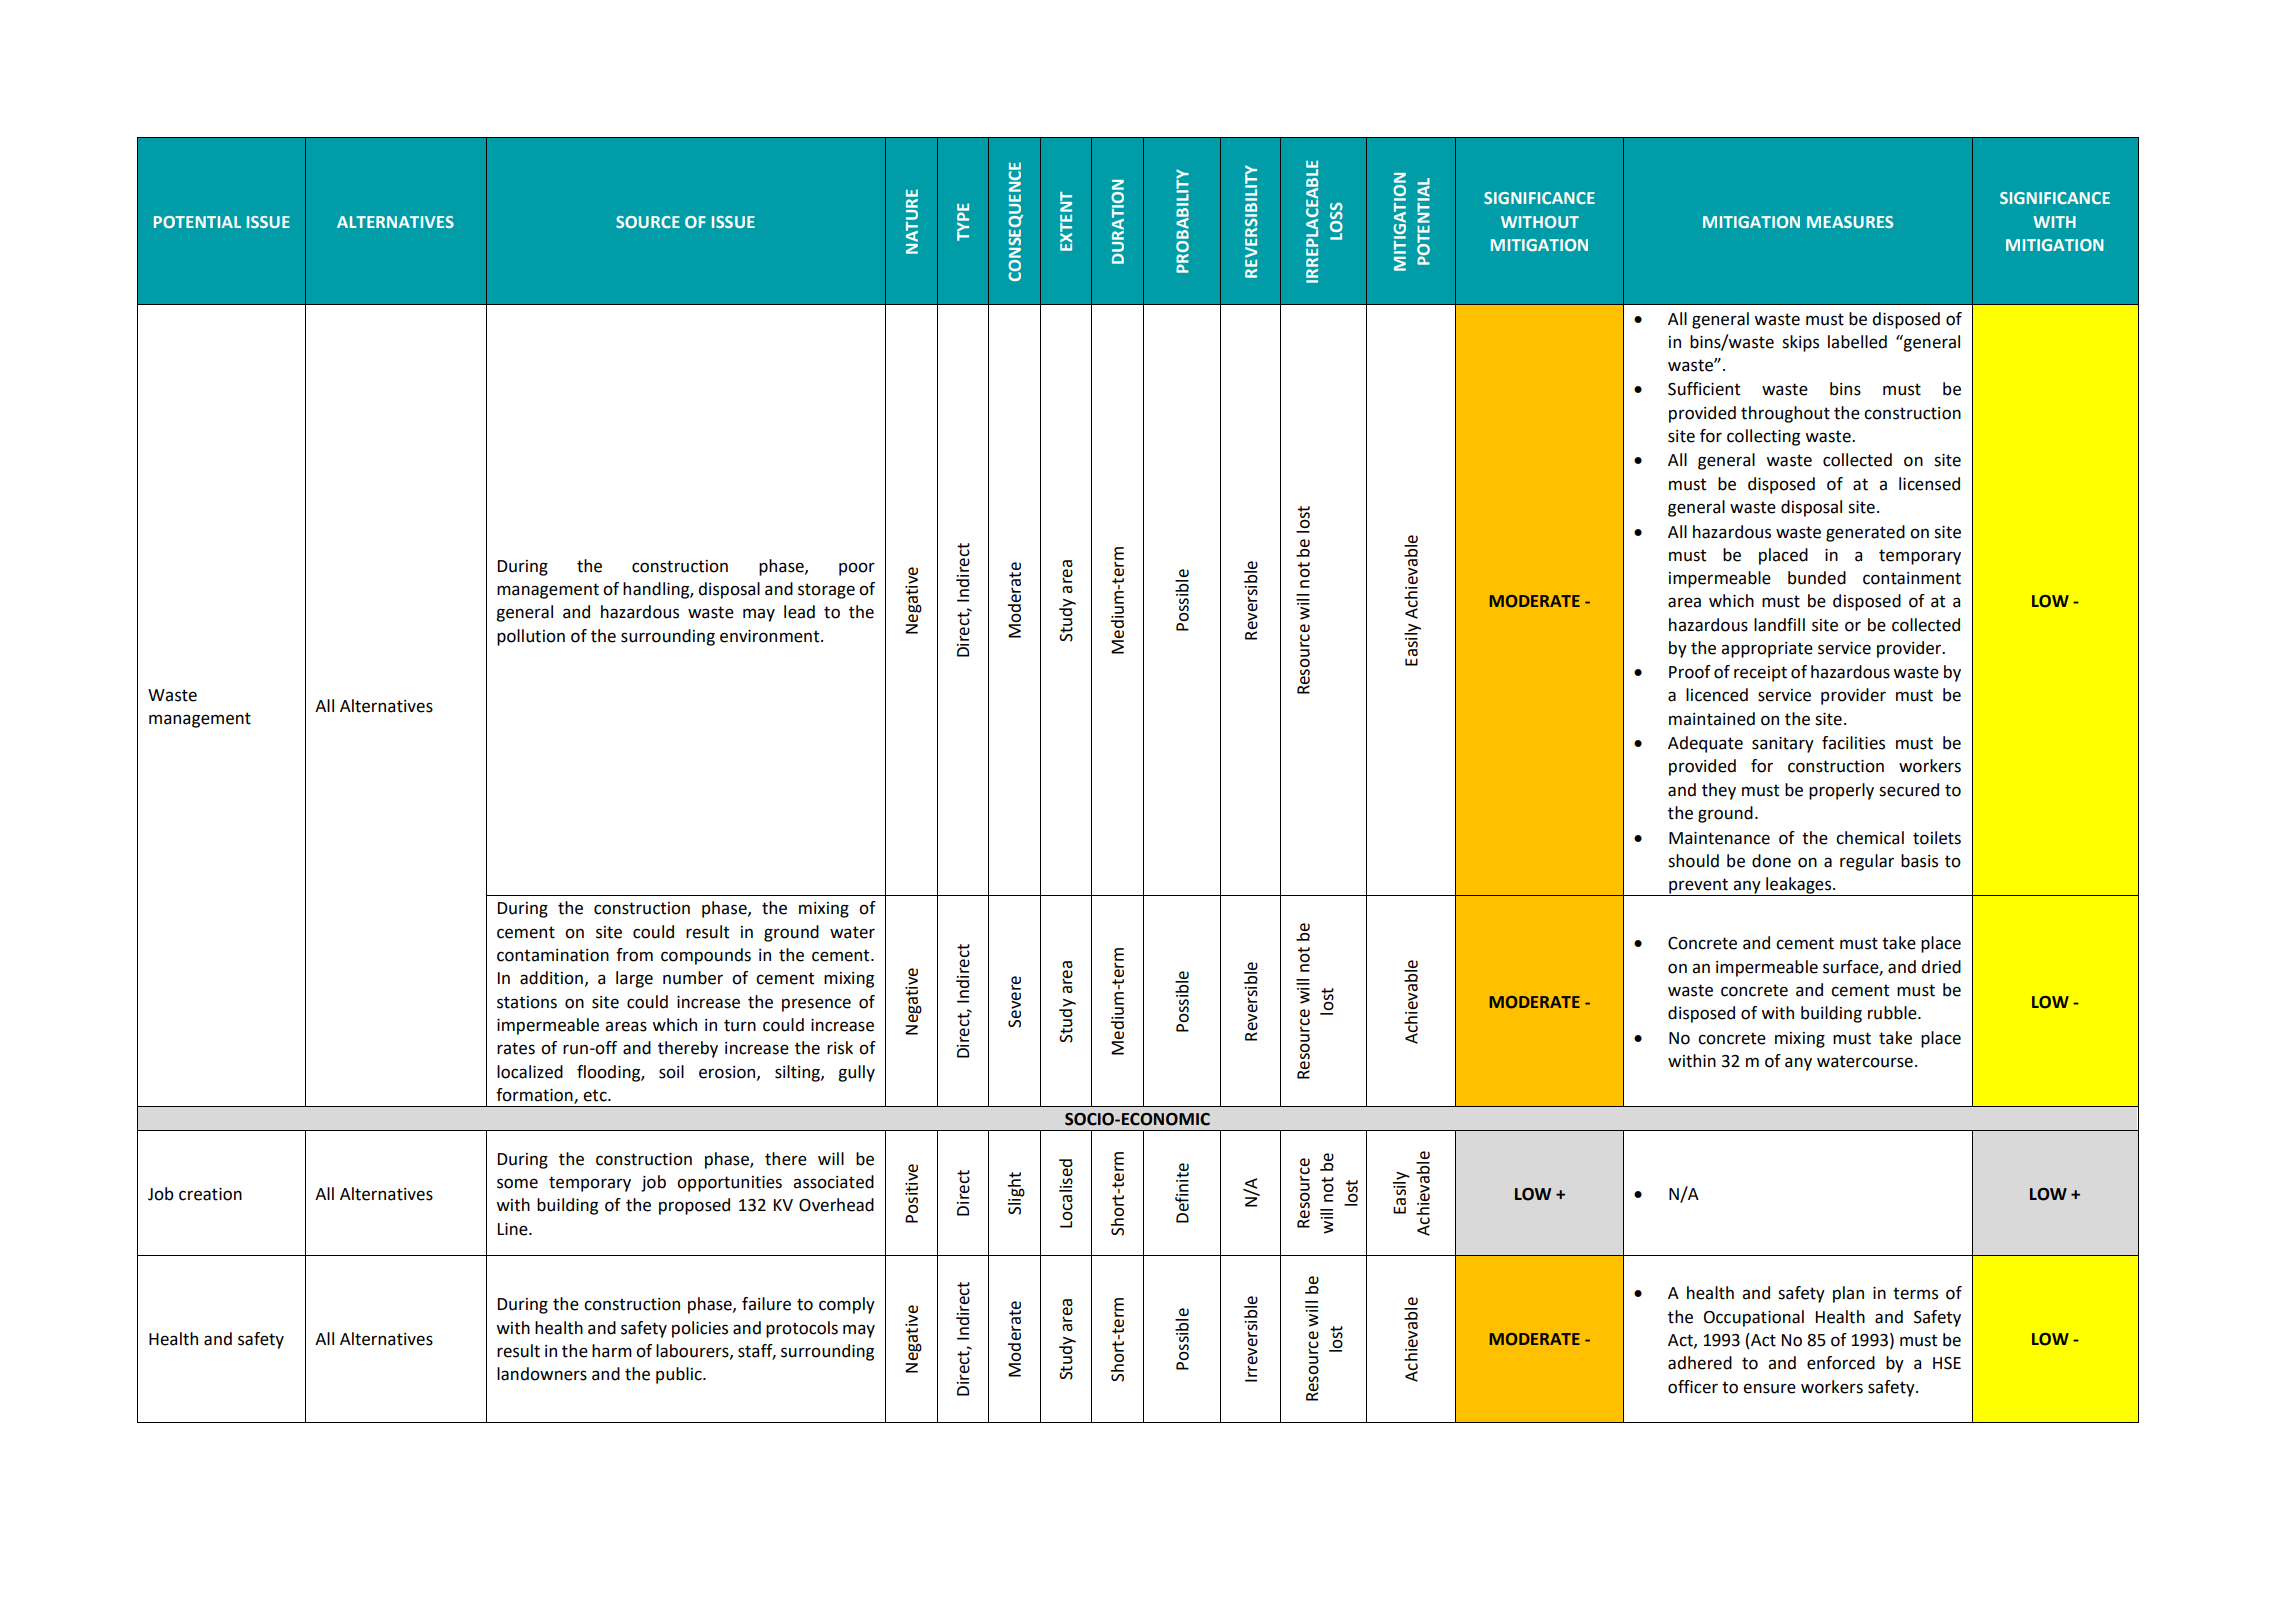 The height and width of the document is (1608, 2274). What do you see at coordinates (1704, 389) in the document?
I see `Sufficient` at bounding box center [1704, 389].
